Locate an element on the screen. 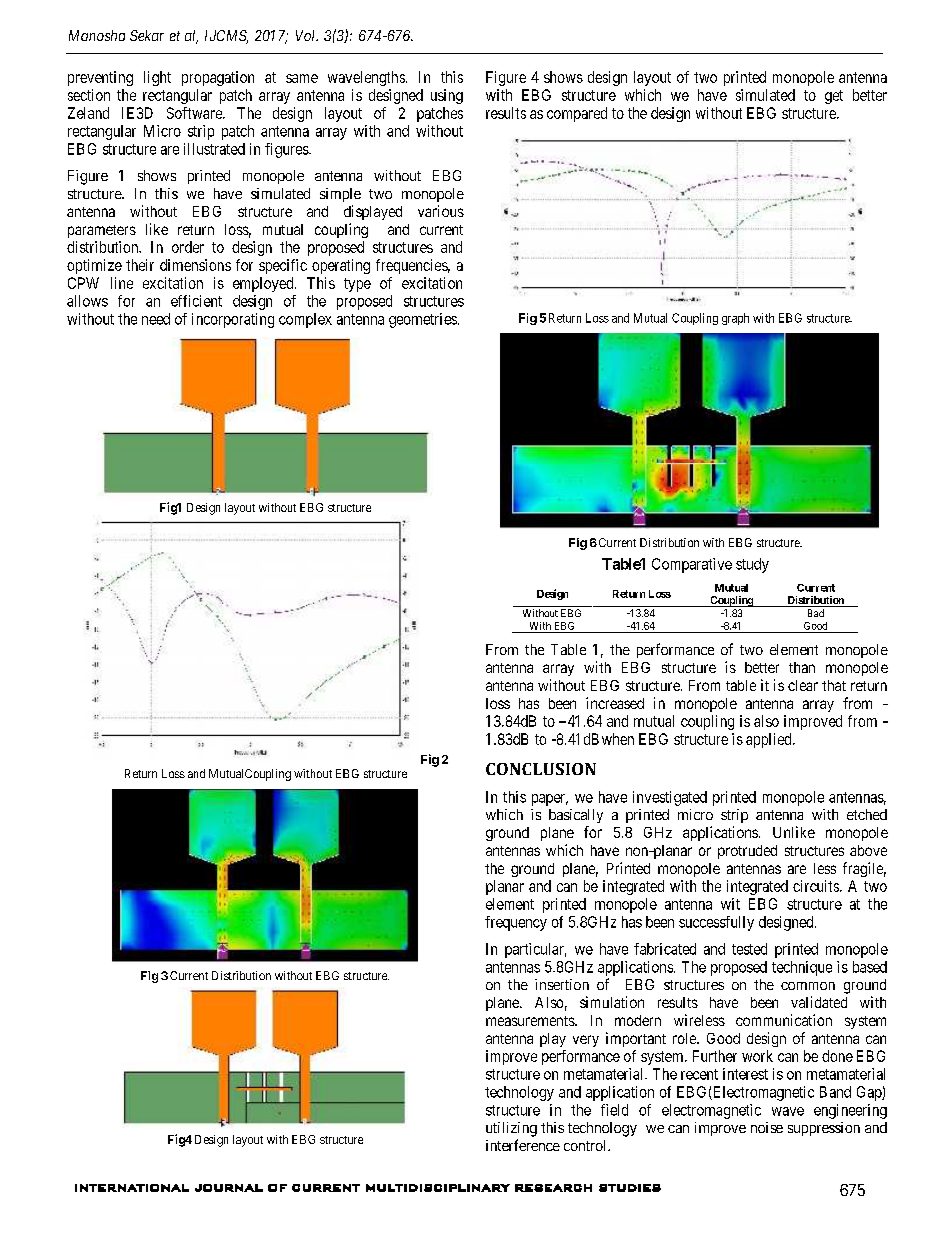  graph is located at coordinates (735, 319).
